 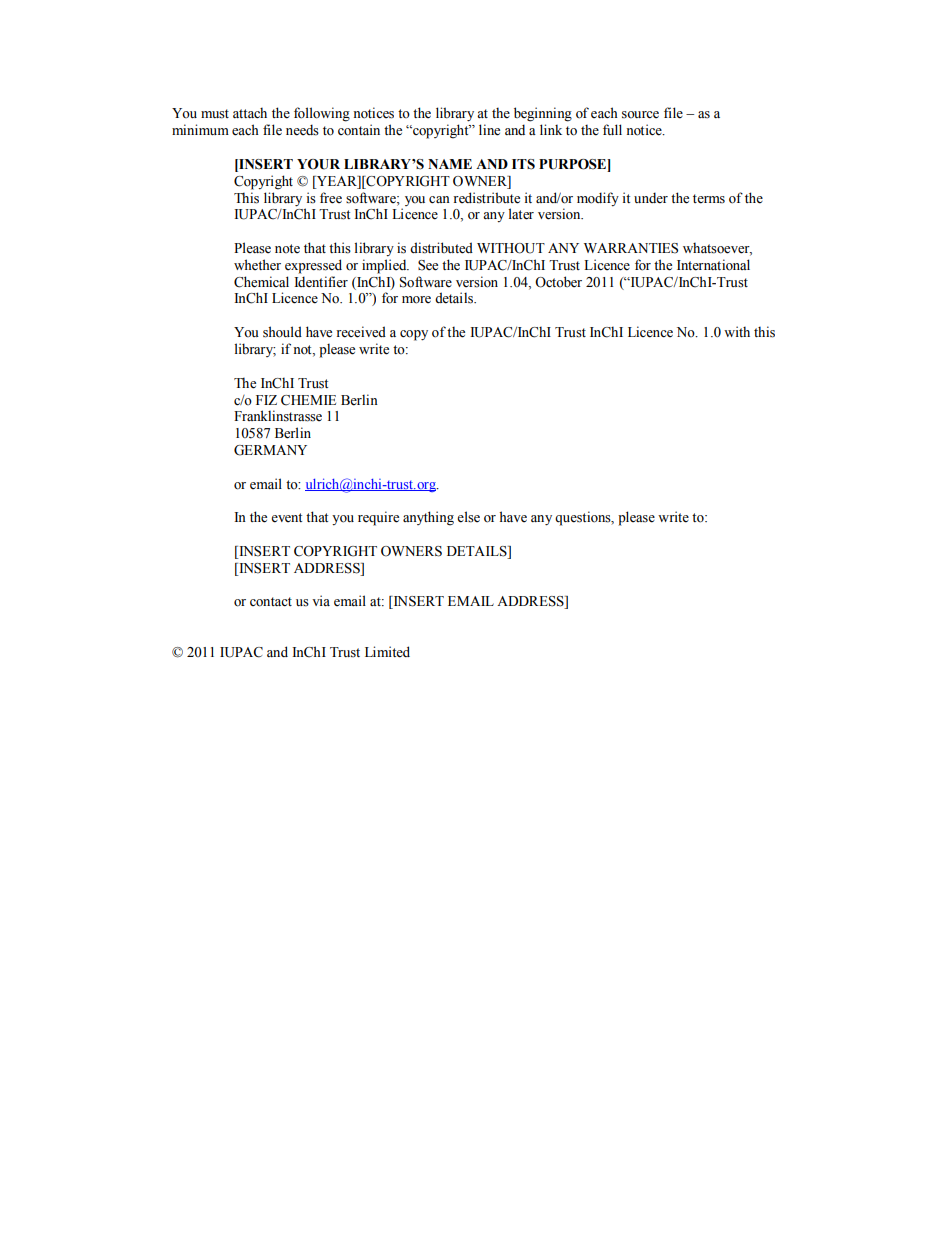 I want to click on Limited, so click(x=387, y=652).
